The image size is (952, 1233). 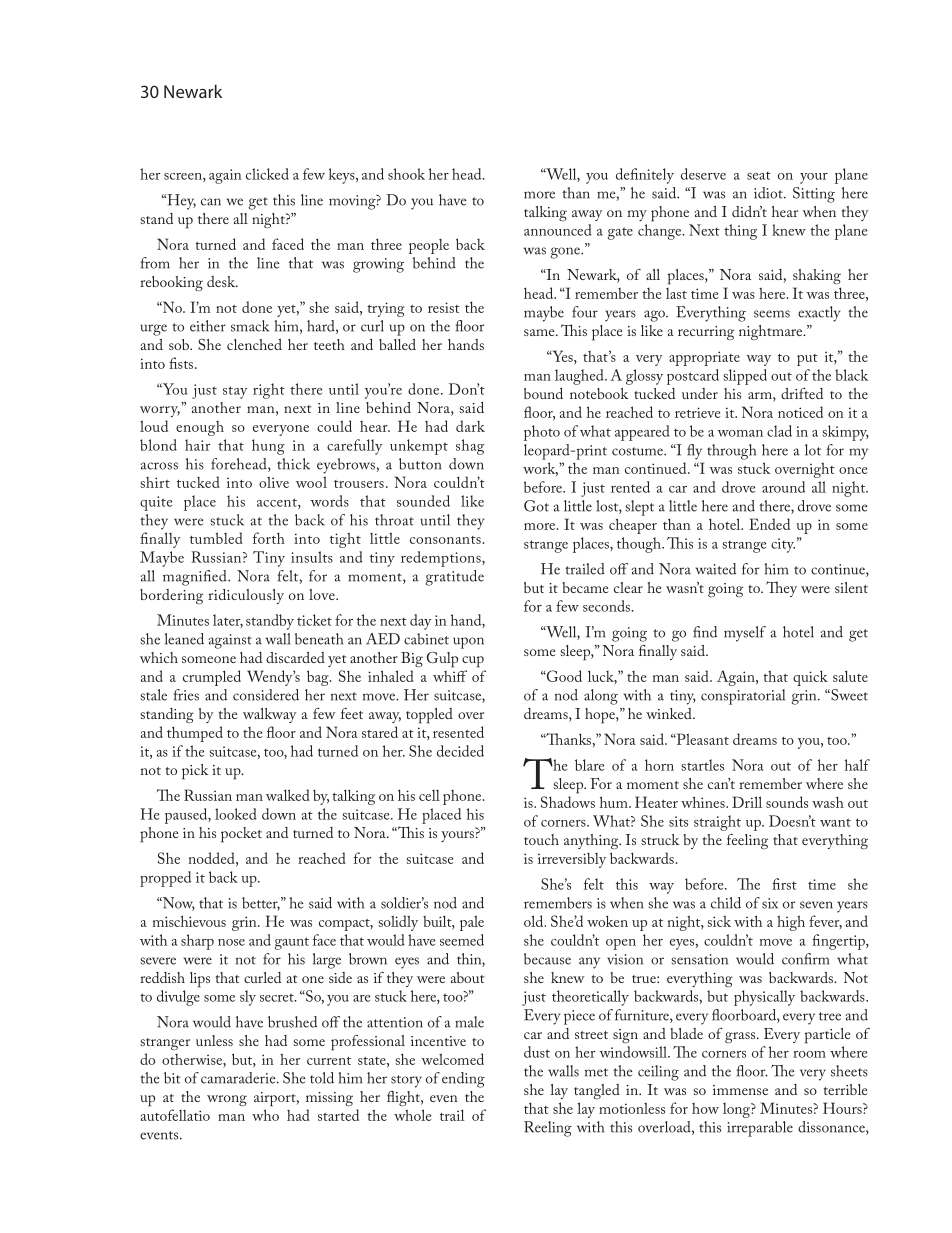 What do you see at coordinates (267, 174) in the screenshot?
I see `clicked` at bounding box center [267, 174].
